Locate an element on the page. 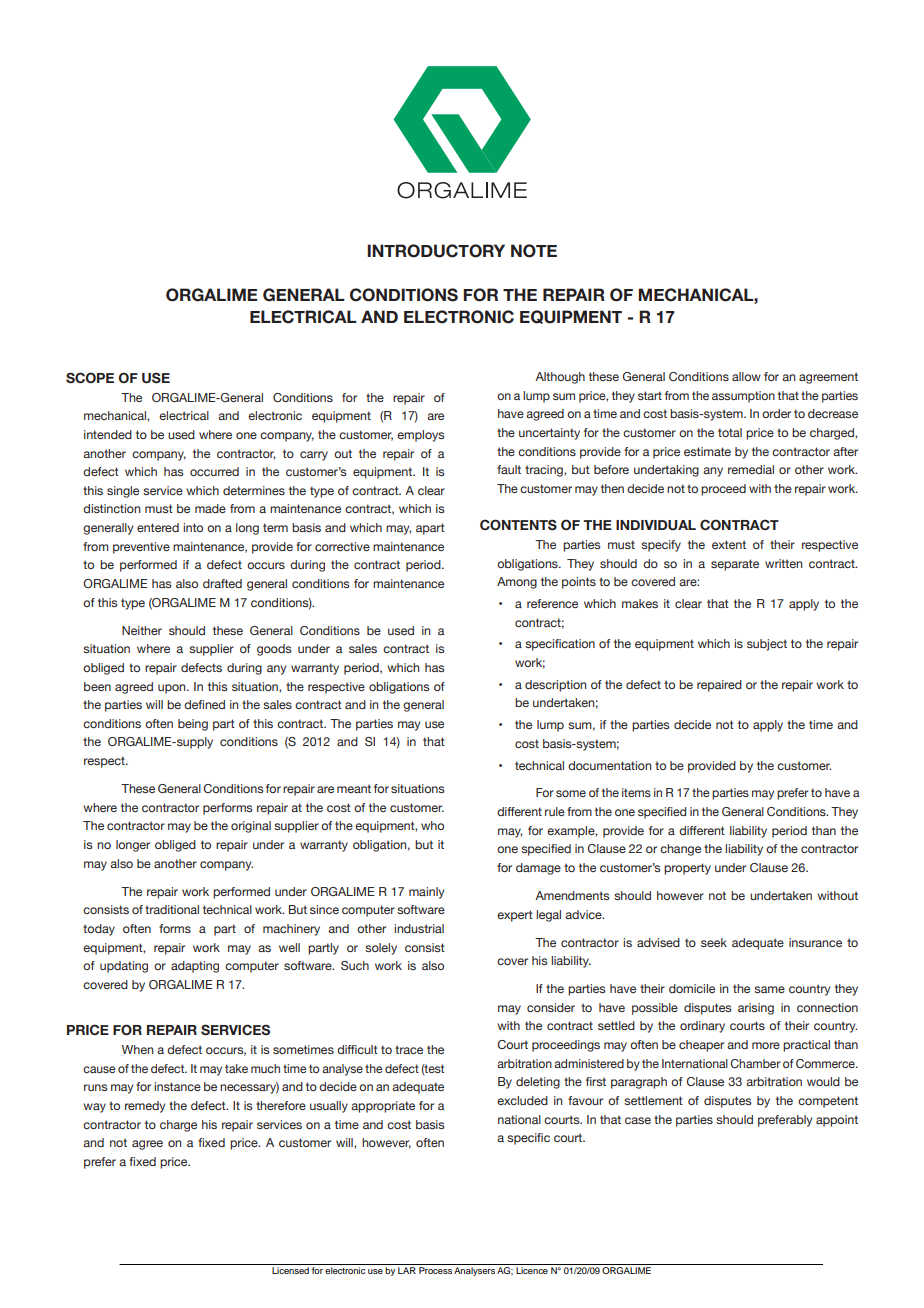 Image resolution: width=924 pixels, height=1308 pixels. remedial is located at coordinates (751, 469).
